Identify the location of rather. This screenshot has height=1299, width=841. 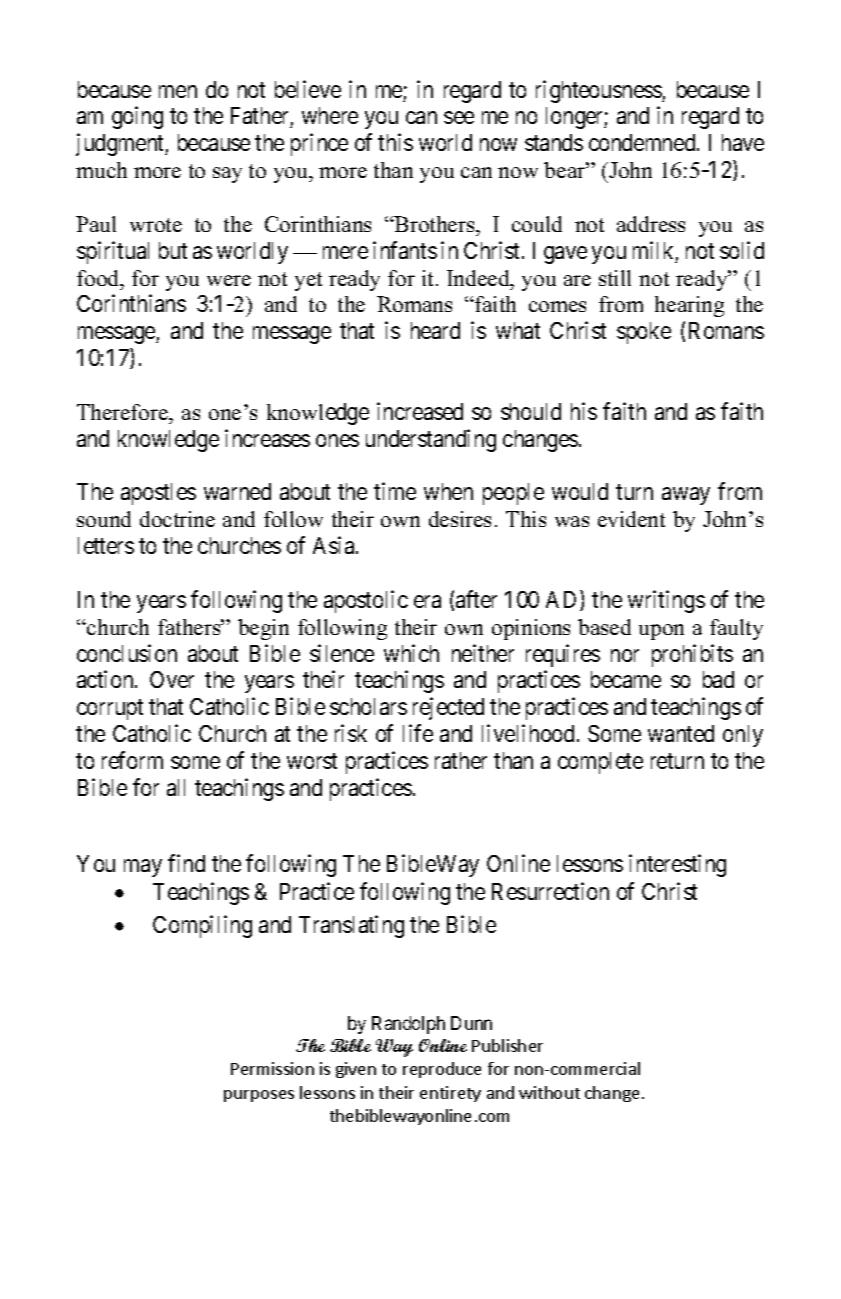
(461, 760).
